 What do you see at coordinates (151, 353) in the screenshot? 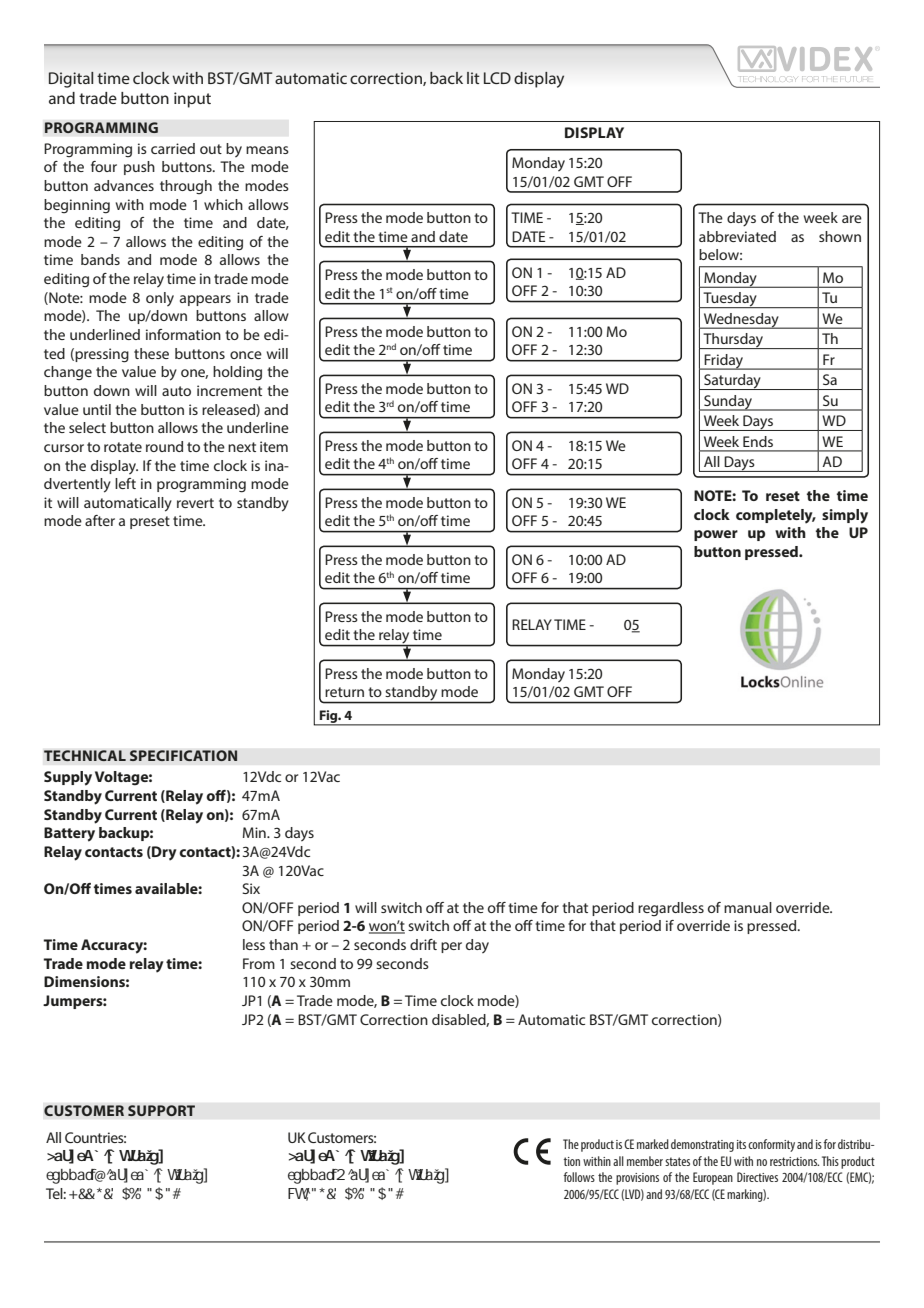
I see `these` at bounding box center [151, 353].
